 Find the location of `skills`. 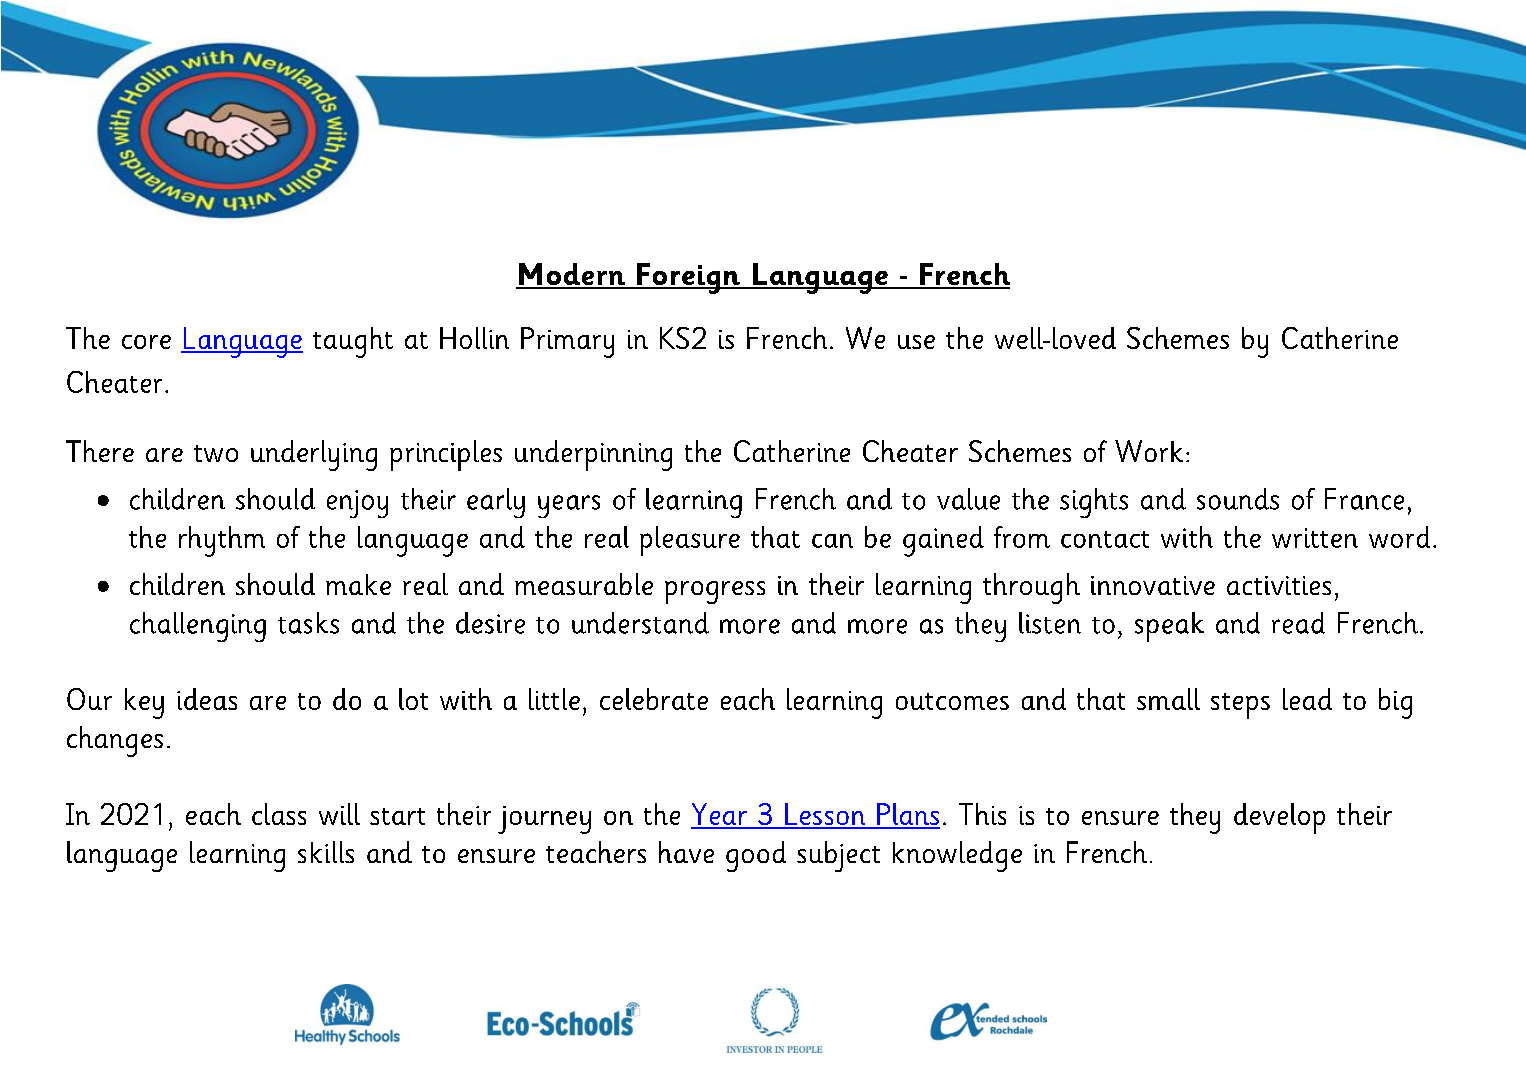

skills is located at coordinates (326, 852).
